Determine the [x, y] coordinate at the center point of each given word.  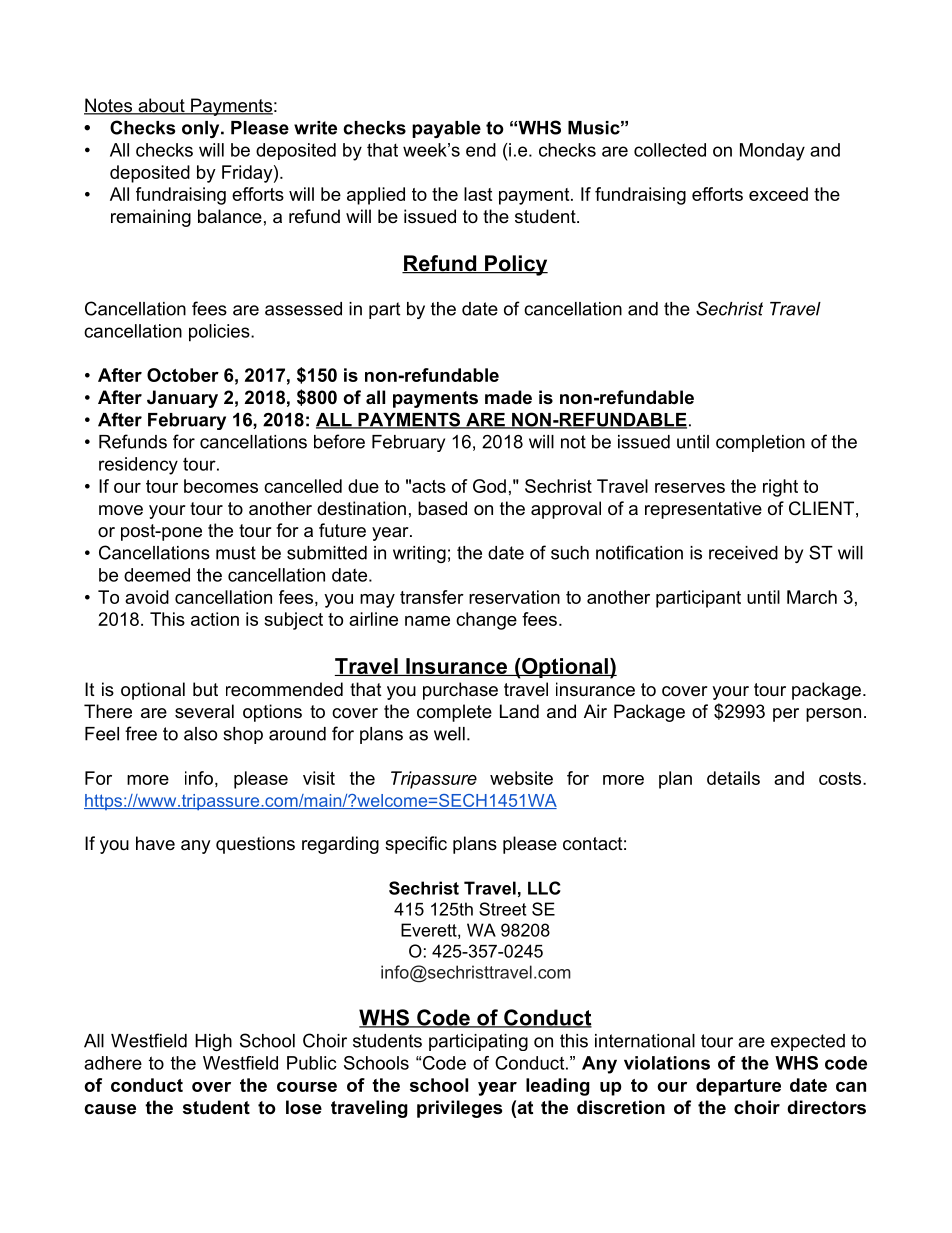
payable [446, 129]
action [215, 619]
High [213, 1042]
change [486, 621]
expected [808, 1042]
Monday [772, 152]
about [161, 106]
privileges [459, 1109]
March [812, 597]
